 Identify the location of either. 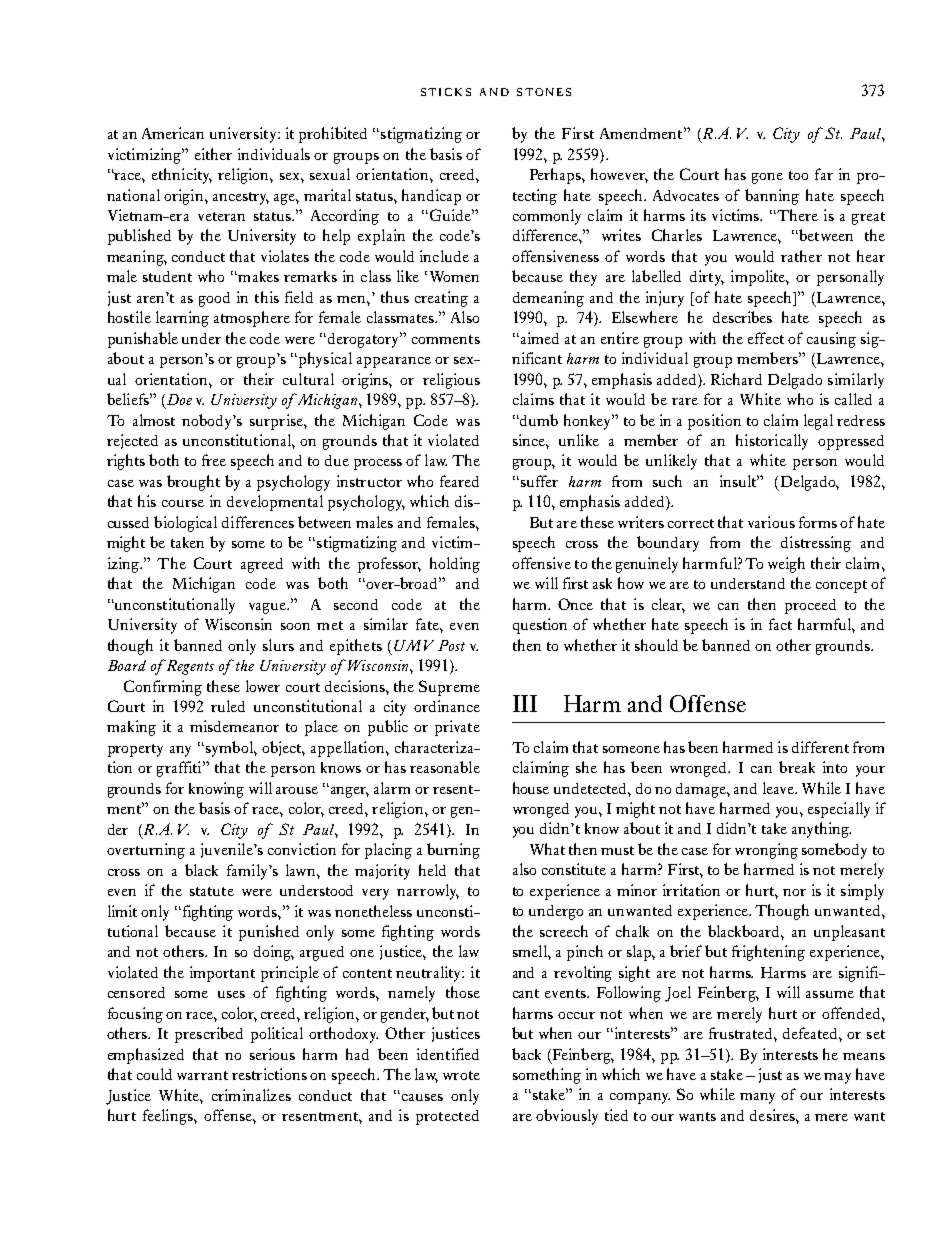
(213, 154).
